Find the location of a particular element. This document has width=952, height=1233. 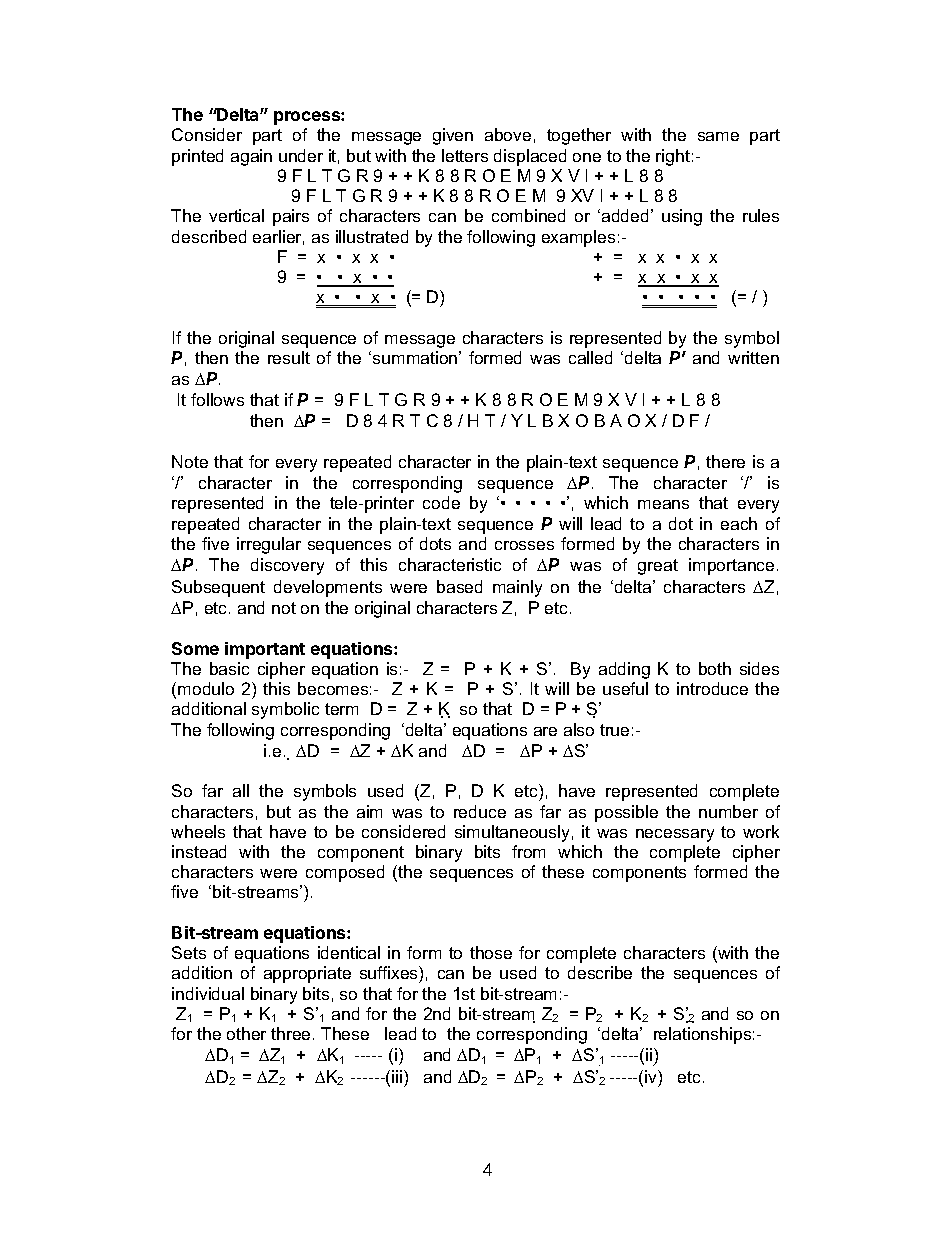

based is located at coordinates (459, 586).
